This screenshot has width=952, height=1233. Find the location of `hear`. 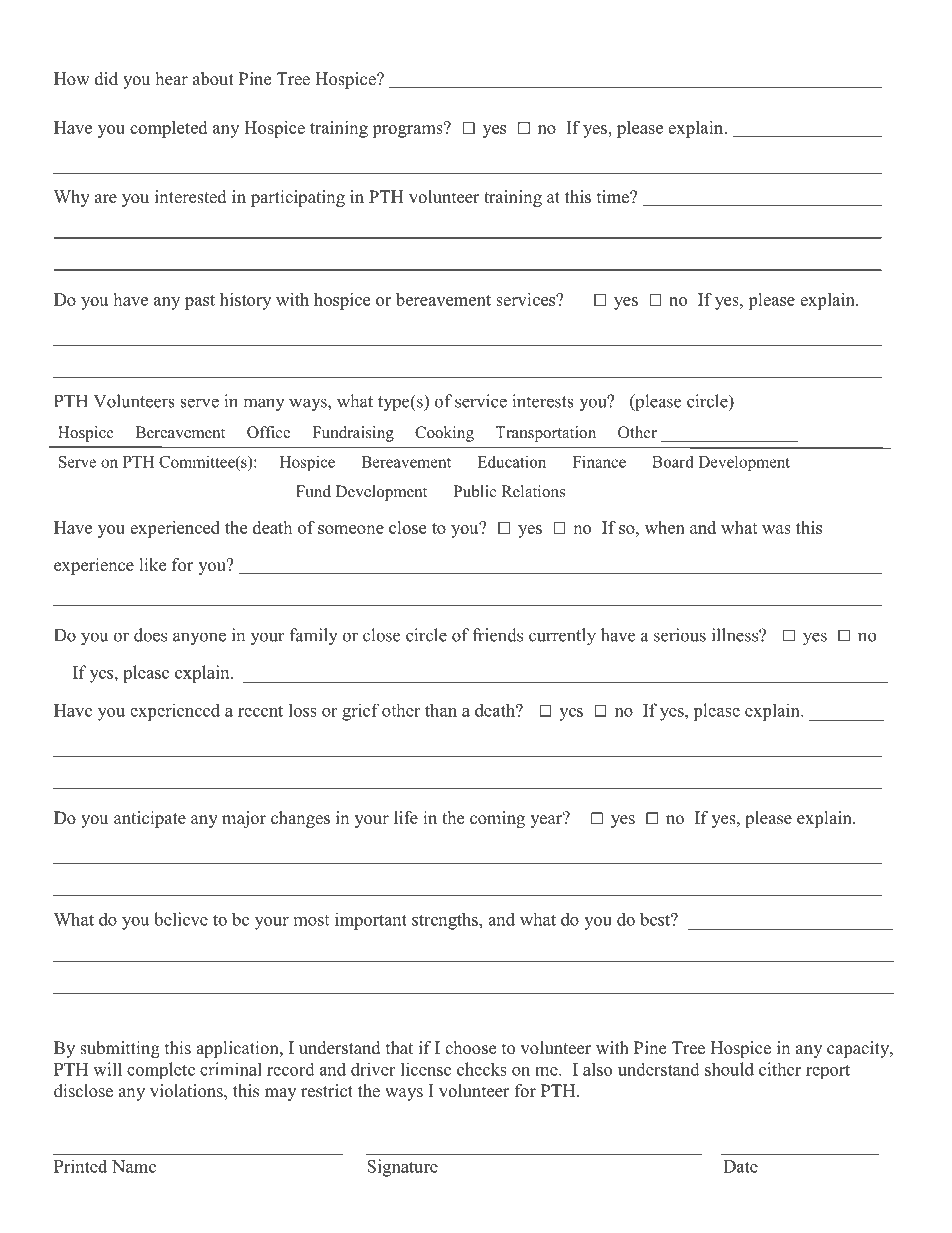

hear is located at coordinates (172, 79).
